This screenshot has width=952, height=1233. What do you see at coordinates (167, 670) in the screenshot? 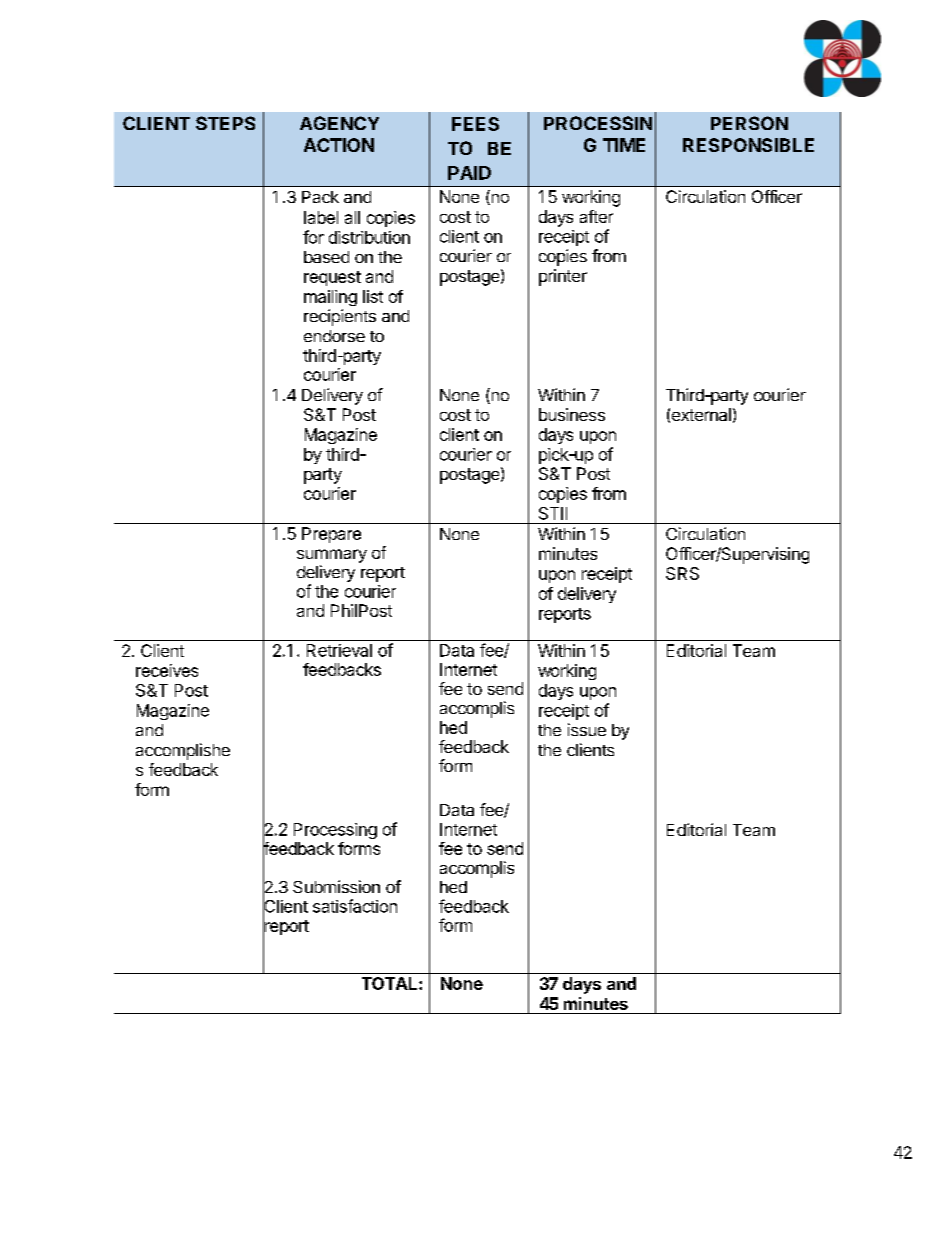
I see `receives` at bounding box center [167, 670].
